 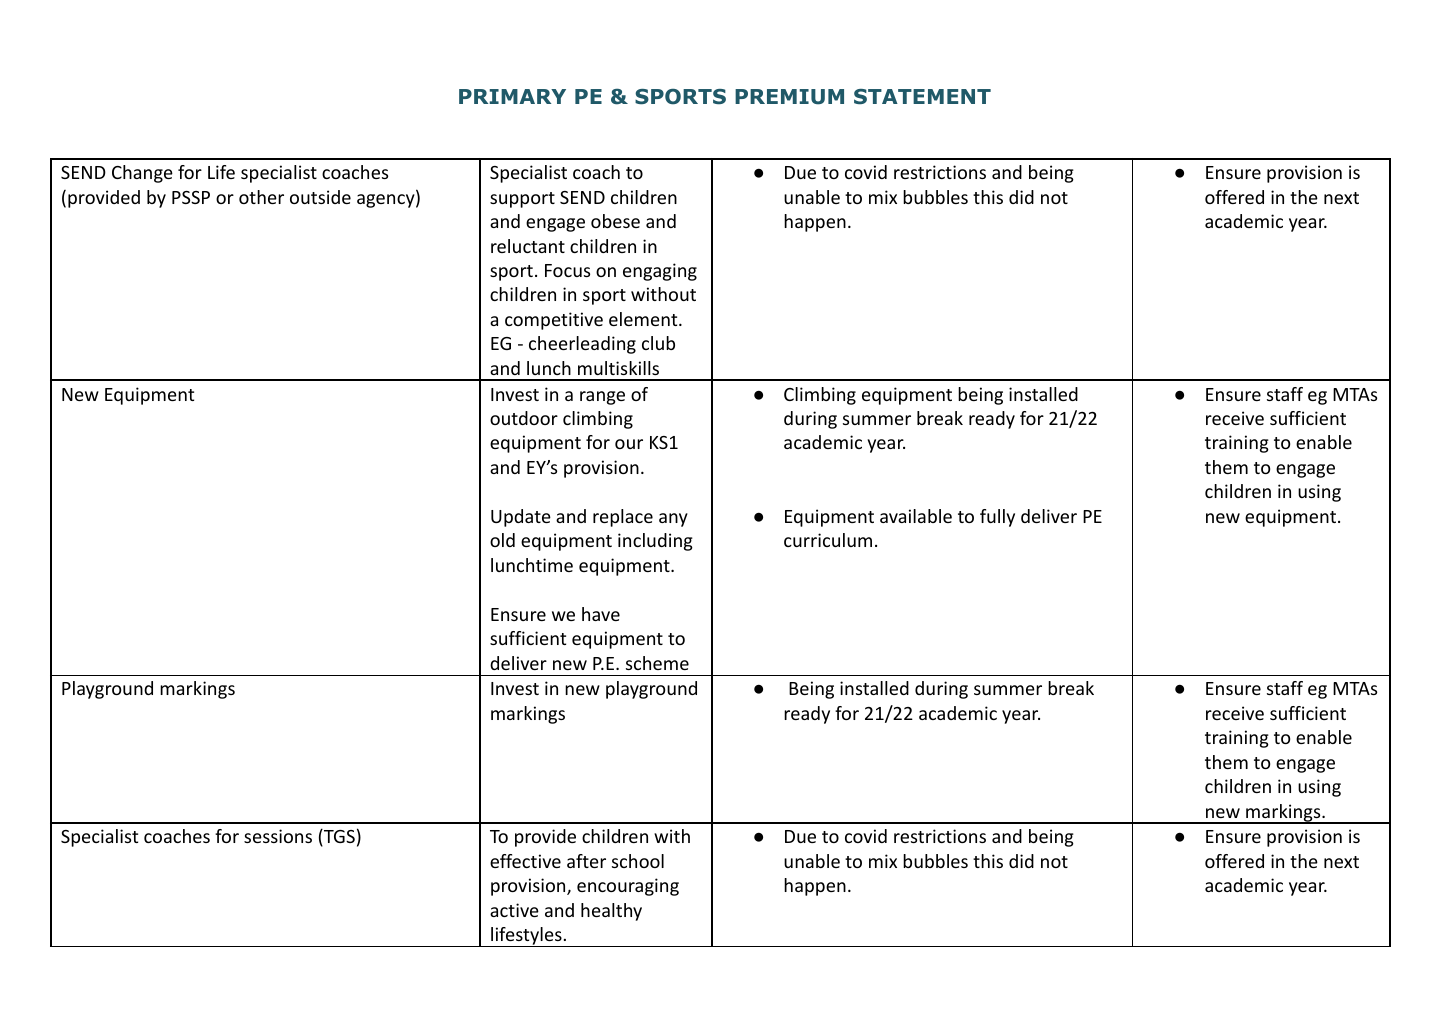 I want to click on available, so click(x=916, y=516).
